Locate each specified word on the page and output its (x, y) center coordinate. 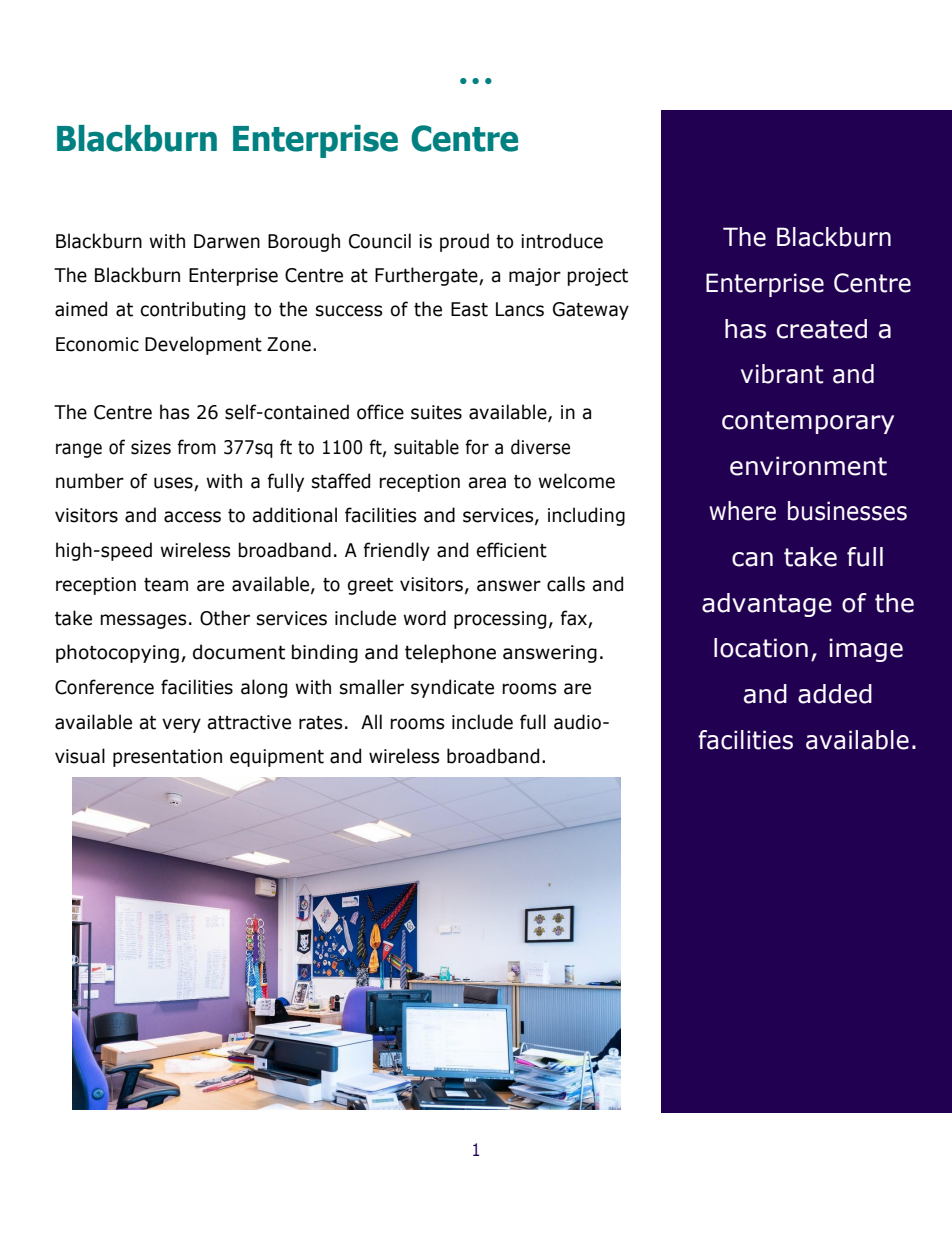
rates (320, 723)
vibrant (782, 374)
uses (174, 484)
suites (436, 412)
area (487, 483)
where (742, 511)
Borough (304, 242)
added (835, 694)
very (181, 725)
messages (143, 621)
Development (203, 345)
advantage (767, 605)
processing (500, 620)
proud (464, 242)
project (597, 277)
